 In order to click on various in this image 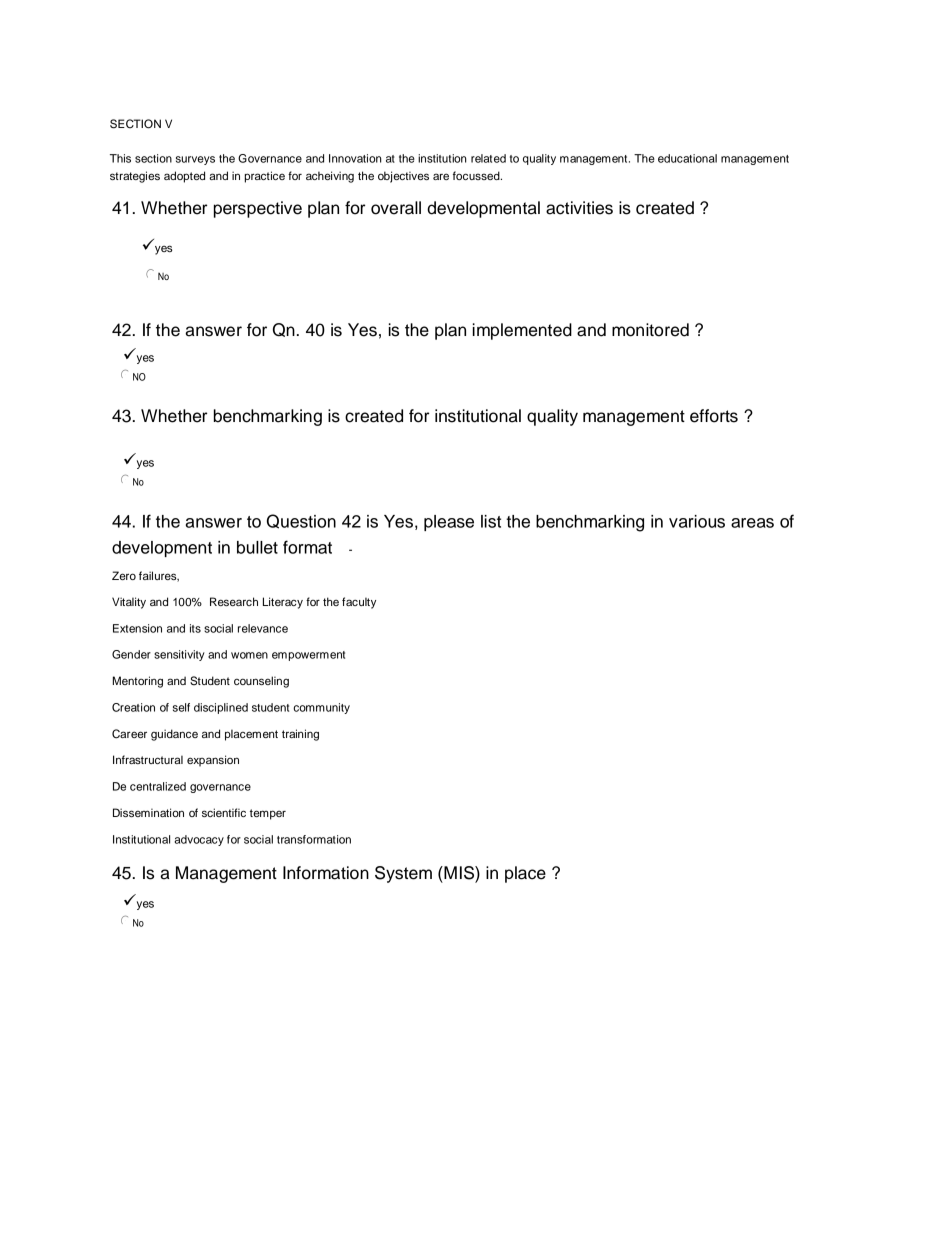, I will do `click(697, 521)`.
